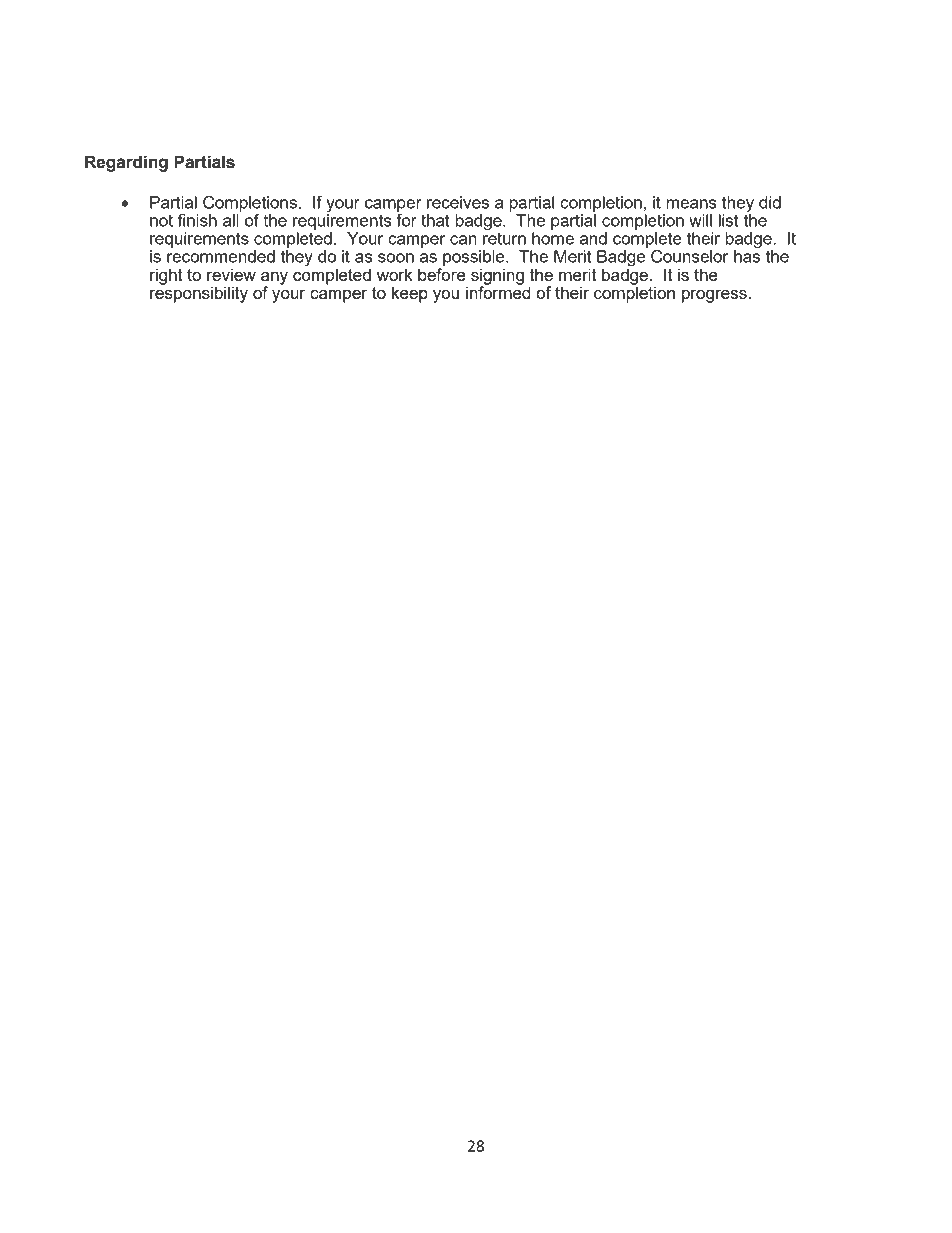  Describe the element at coordinates (504, 237) in the document. I see `return` at that location.
